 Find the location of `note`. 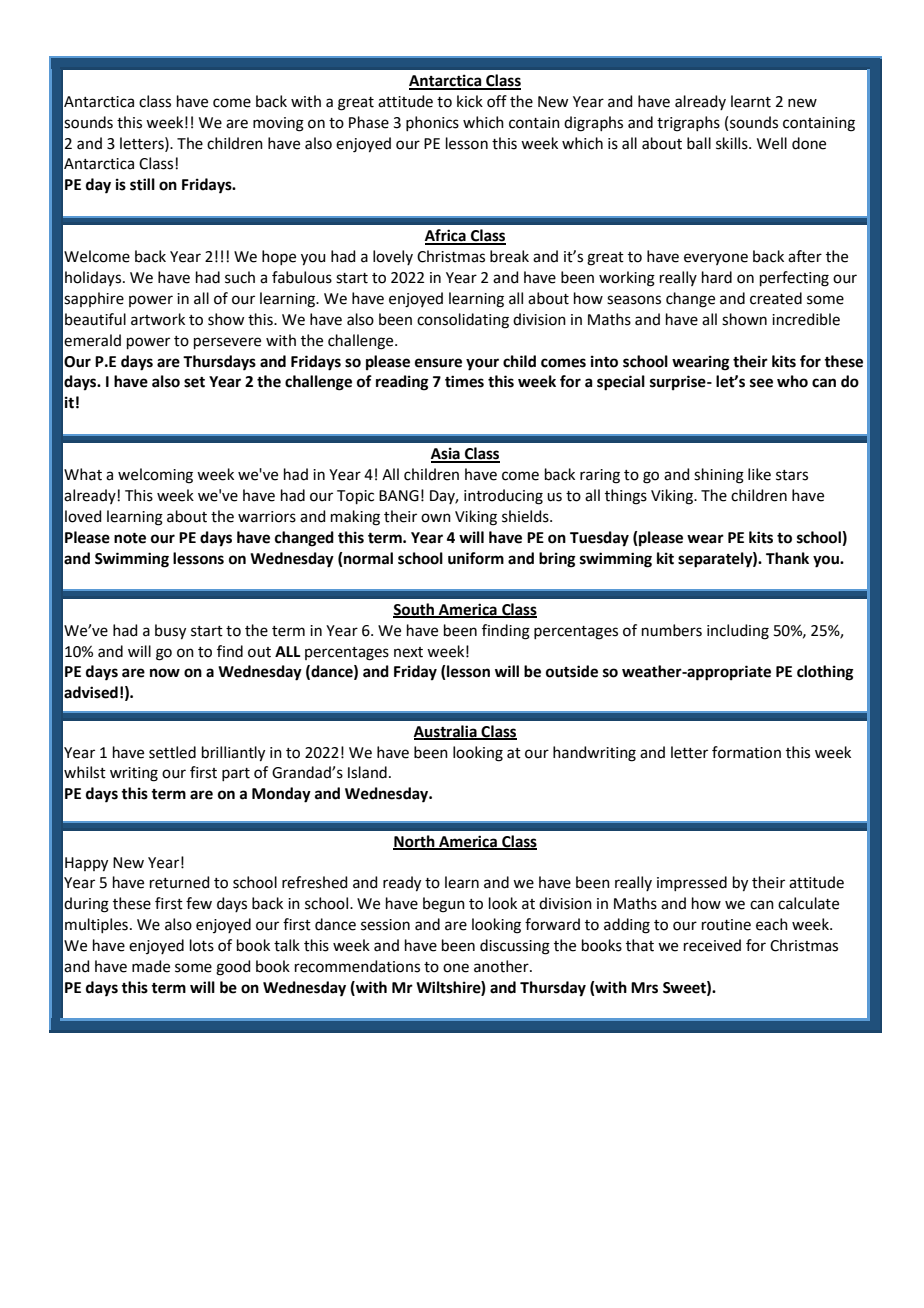

note is located at coordinates (130, 538).
